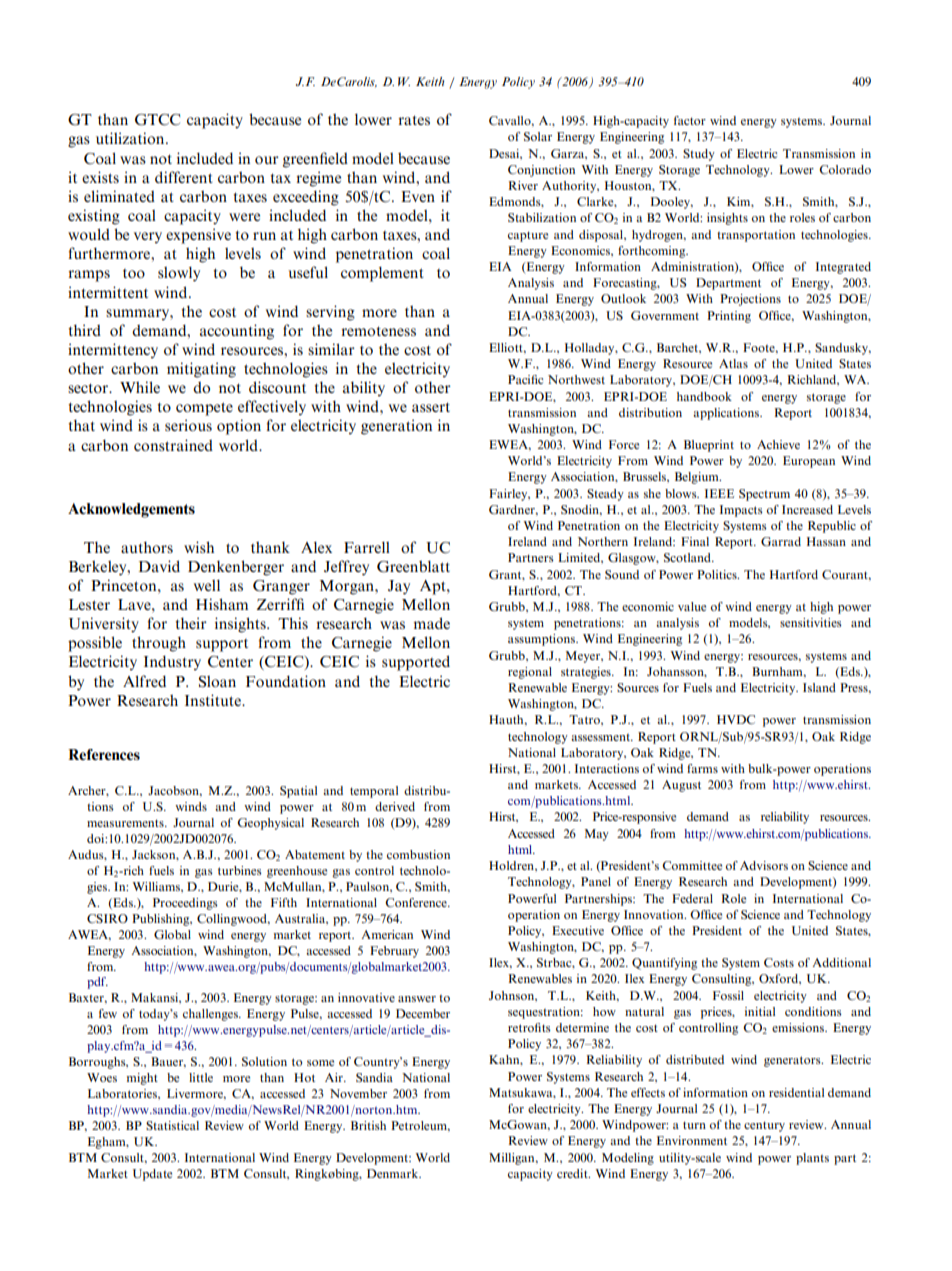 The height and width of the page is (1271, 952). I want to click on sensitivities, so click(811, 622).
